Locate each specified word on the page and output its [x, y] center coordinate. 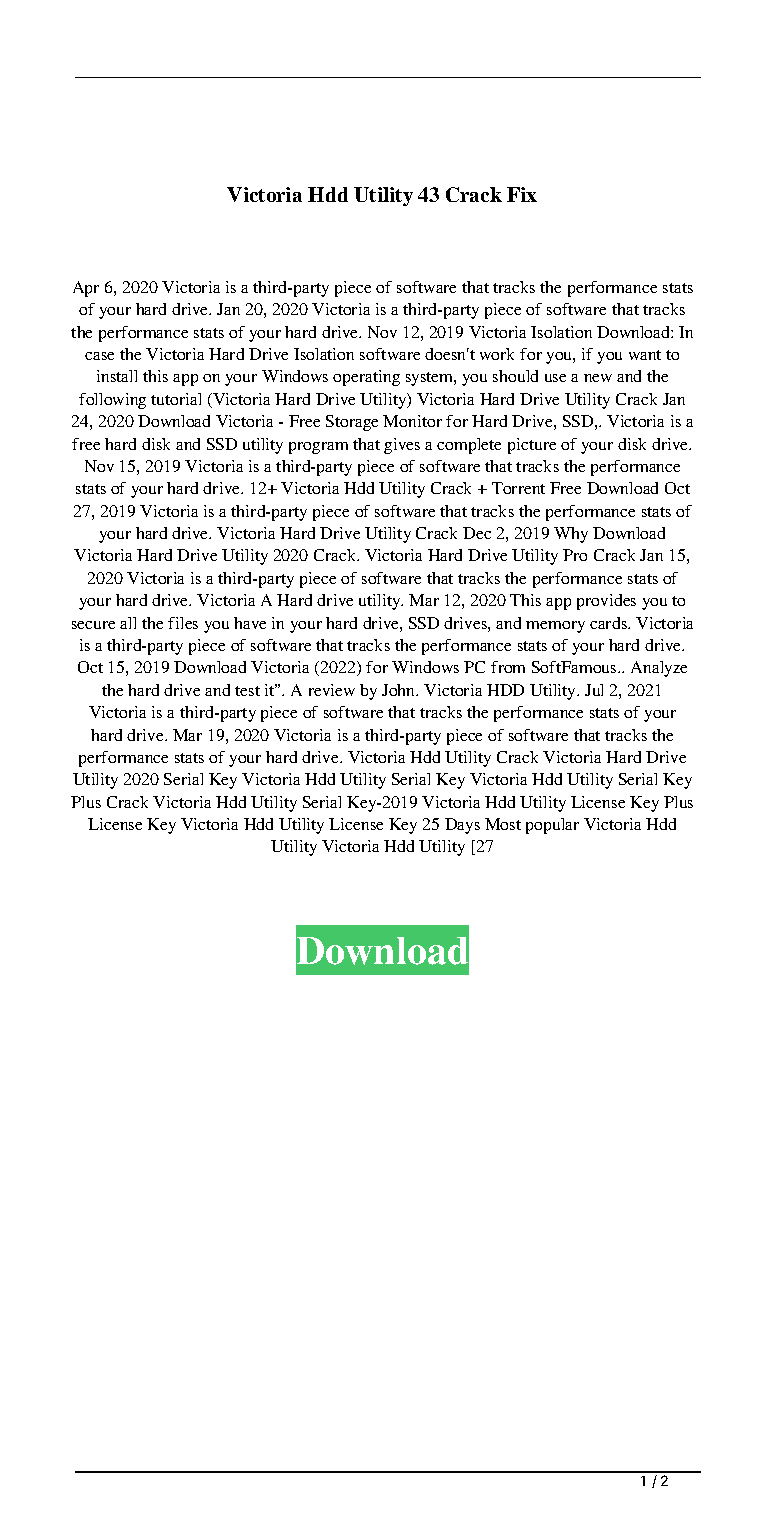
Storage [352, 423]
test [247, 691]
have [250, 623]
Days [462, 826]
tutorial [176, 399]
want [645, 355]
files [183, 623]
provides [606, 602]
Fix [522, 194]
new [598, 378]
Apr [86, 289]
